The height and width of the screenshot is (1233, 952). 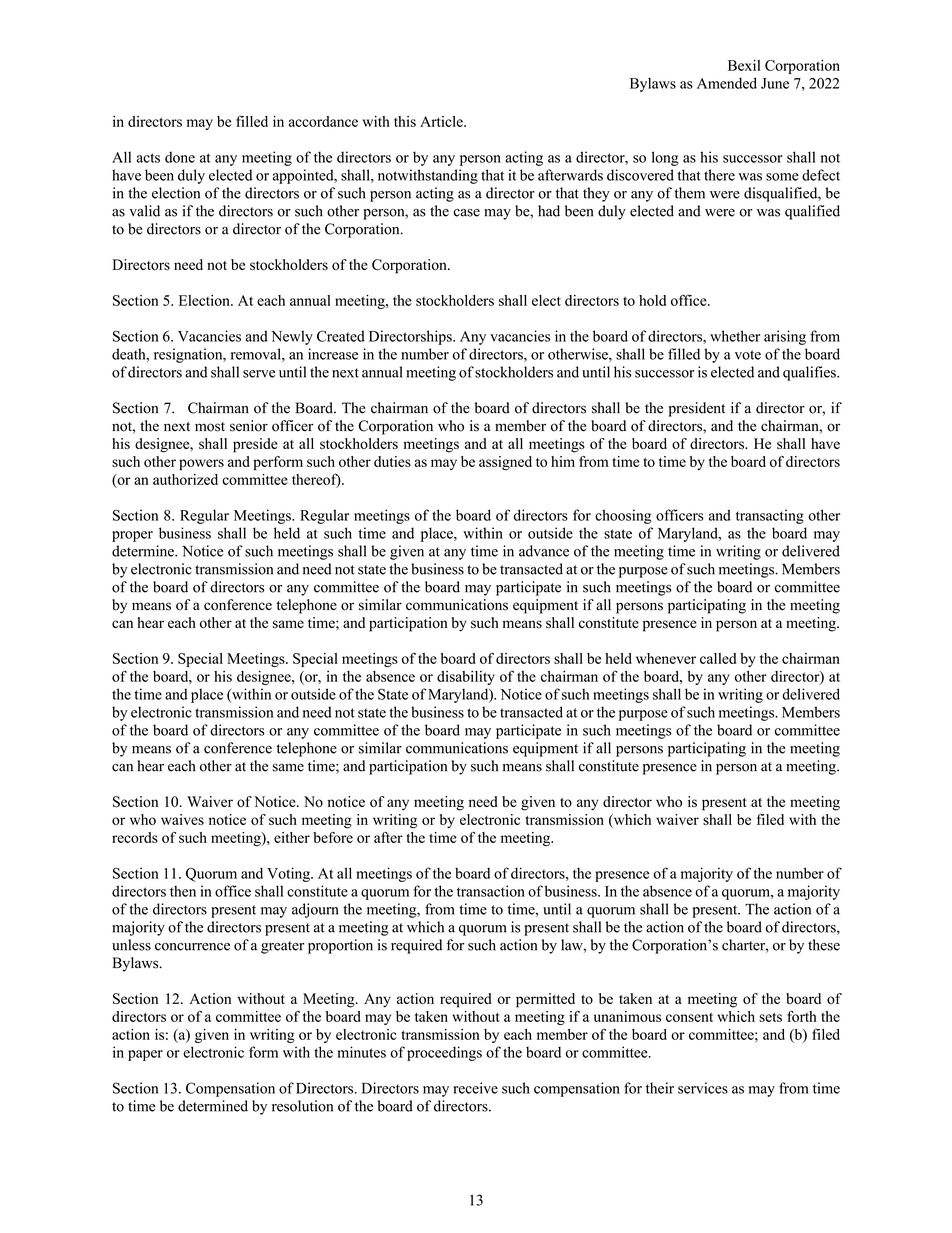 I want to click on called, so click(x=718, y=658).
